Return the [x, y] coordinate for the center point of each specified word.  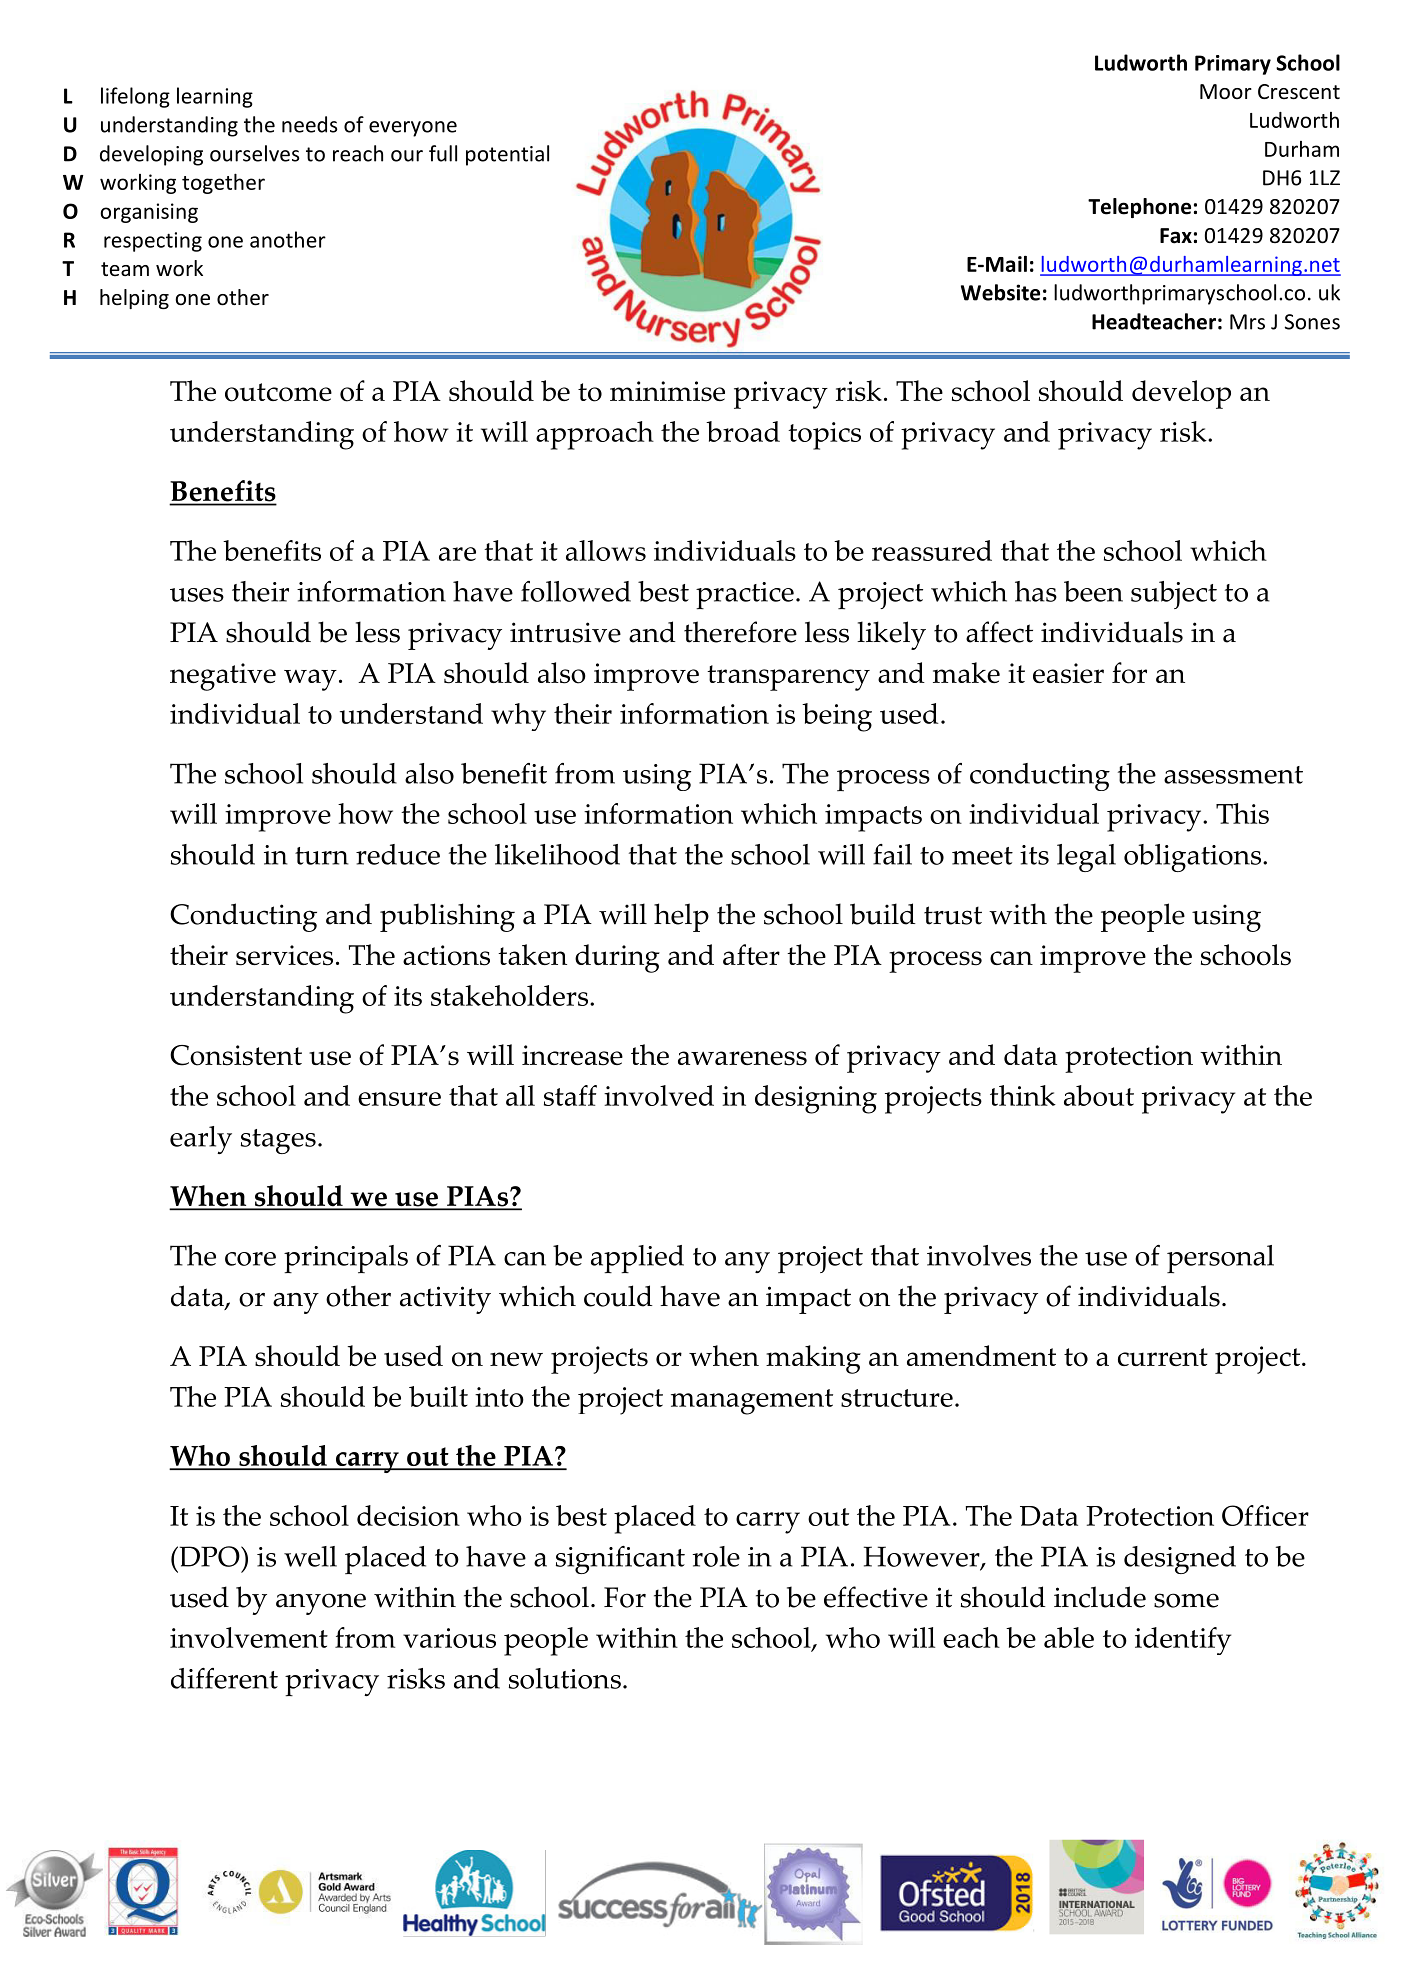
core [250, 1259]
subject [1174, 595]
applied [637, 1259]
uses [197, 595]
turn [322, 856]
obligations [1192, 858]
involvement [249, 1637]
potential [507, 155]
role [716, 1556]
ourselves [255, 153]
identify [1183, 1641]
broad [743, 431]
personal [1220, 1259]
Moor [1226, 92]
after [751, 954]
